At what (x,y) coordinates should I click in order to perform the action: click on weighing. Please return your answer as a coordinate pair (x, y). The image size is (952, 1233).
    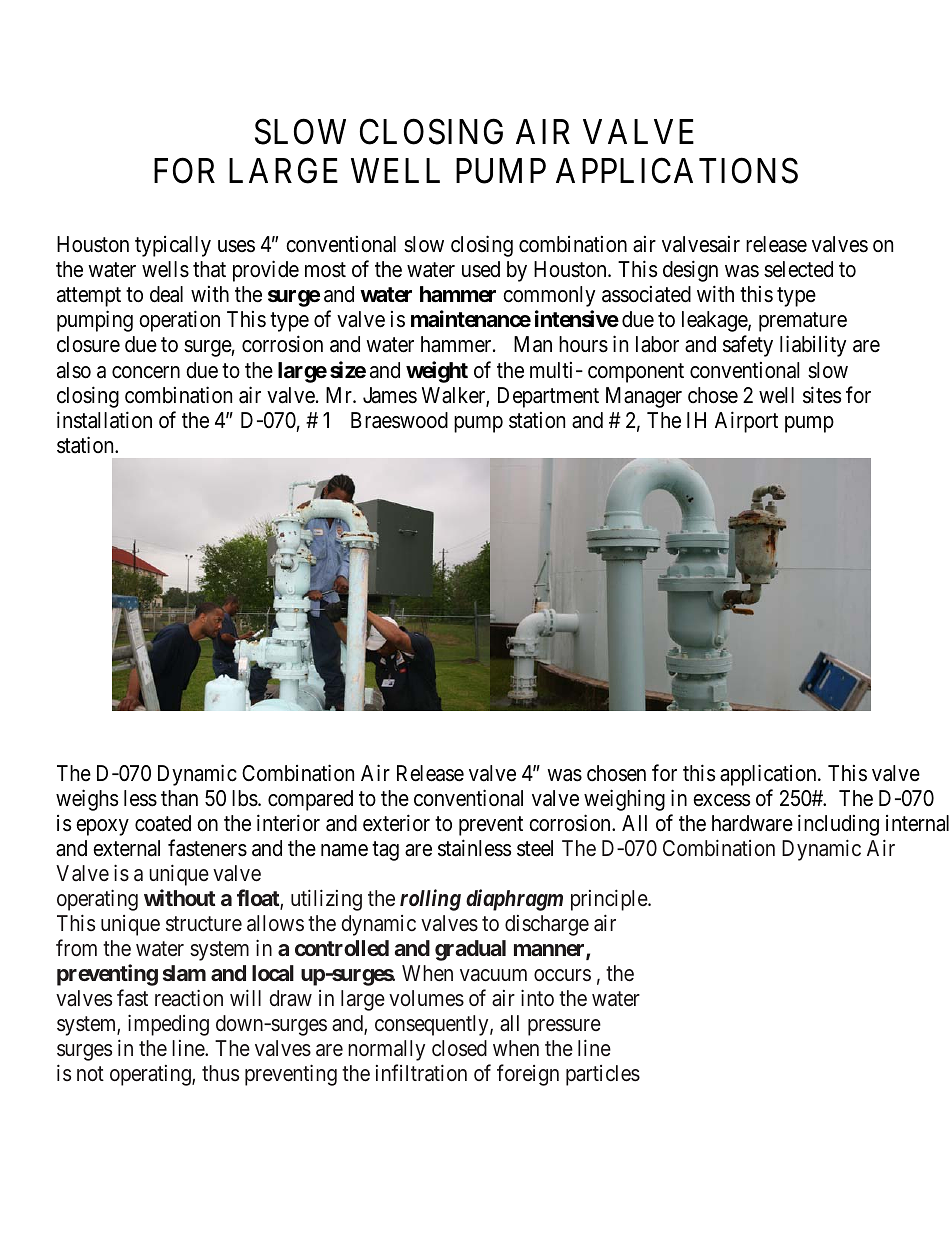
    Looking at the image, I should click on (624, 800).
